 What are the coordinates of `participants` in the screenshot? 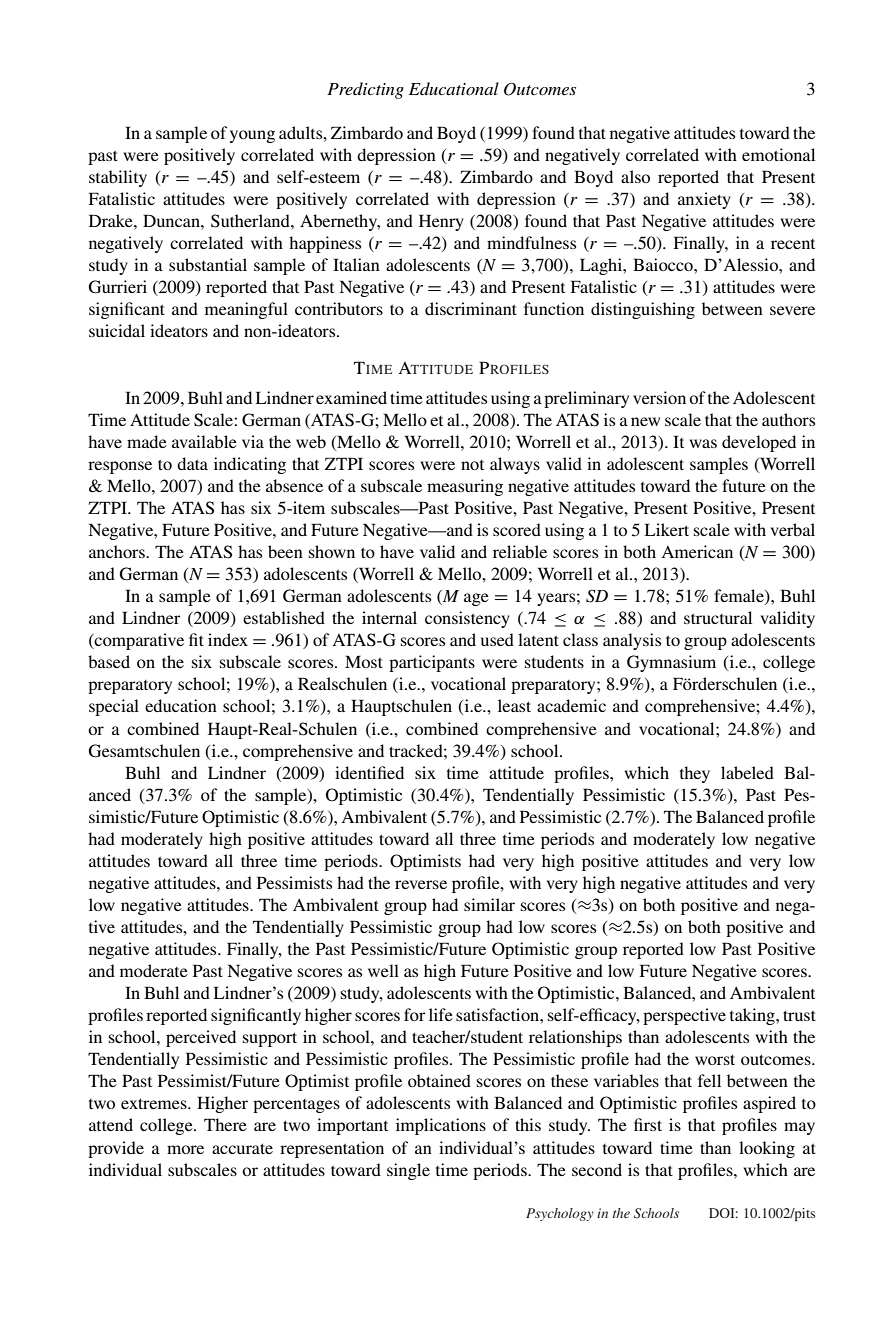 It's located at (432, 663).
